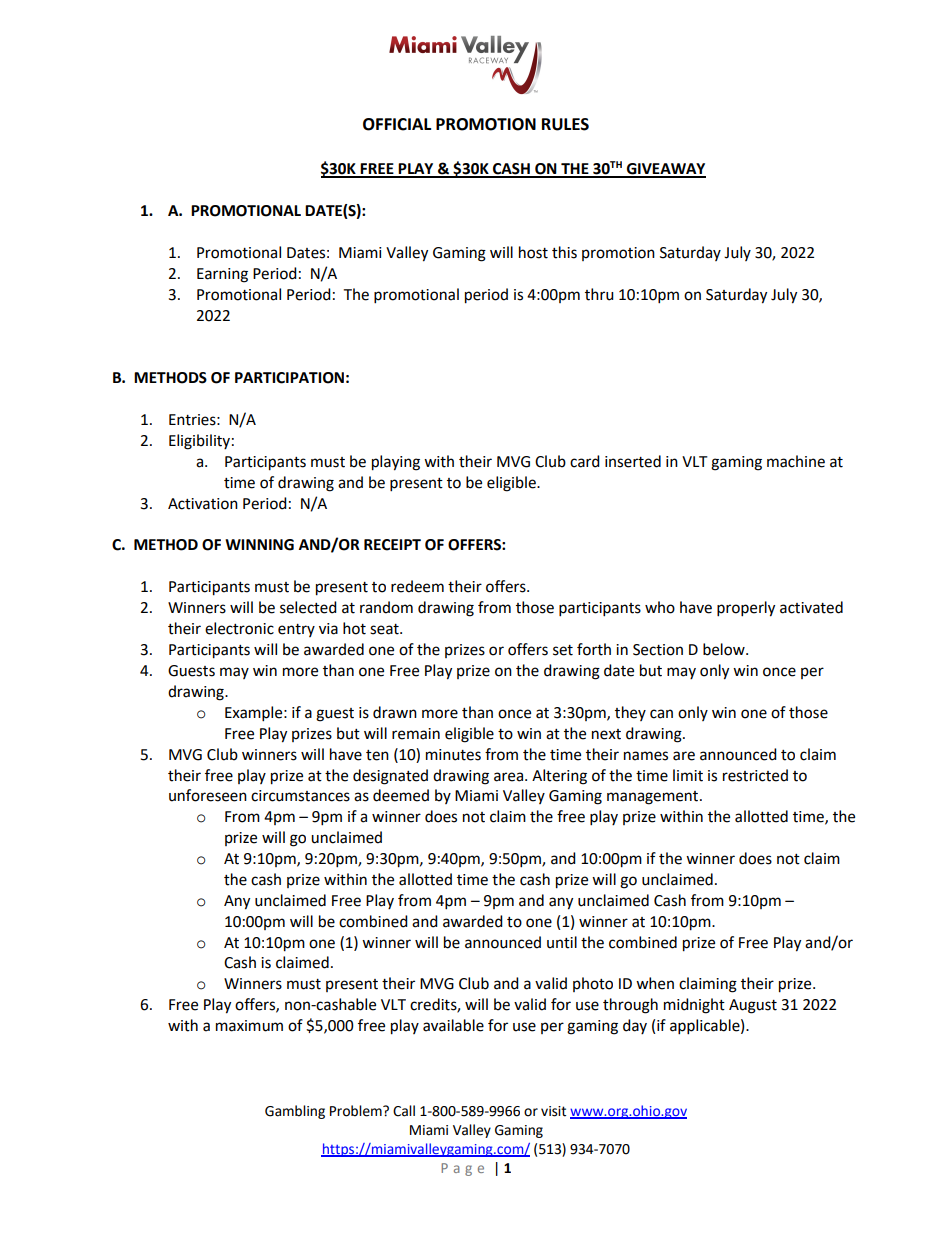 The image size is (952, 1233). Describe the element at coordinates (397, 124) in the screenshot. I see `OFFICIAL` at that location.
